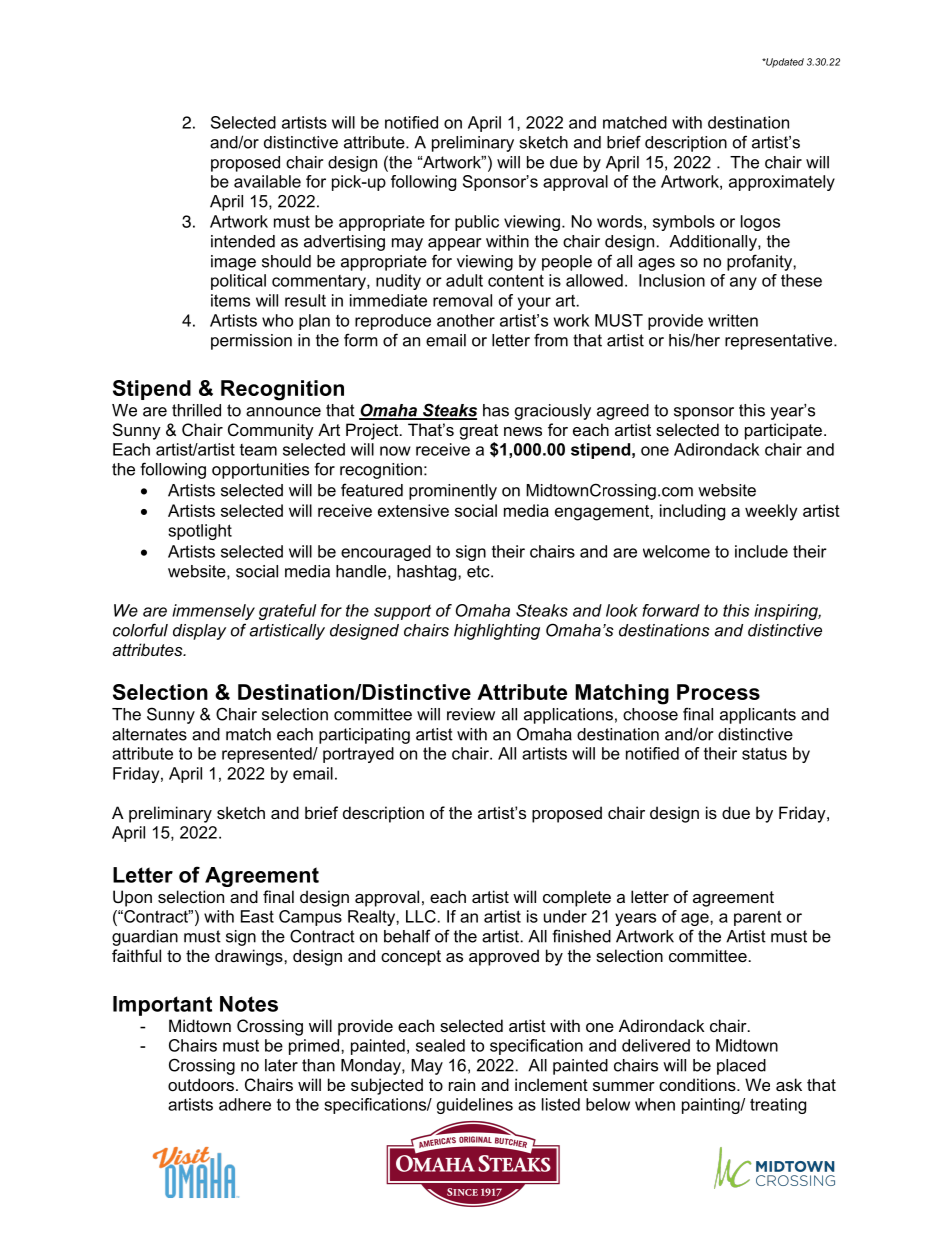 The image size is (952, 1233). I want to click on including, so click(692, 512).
